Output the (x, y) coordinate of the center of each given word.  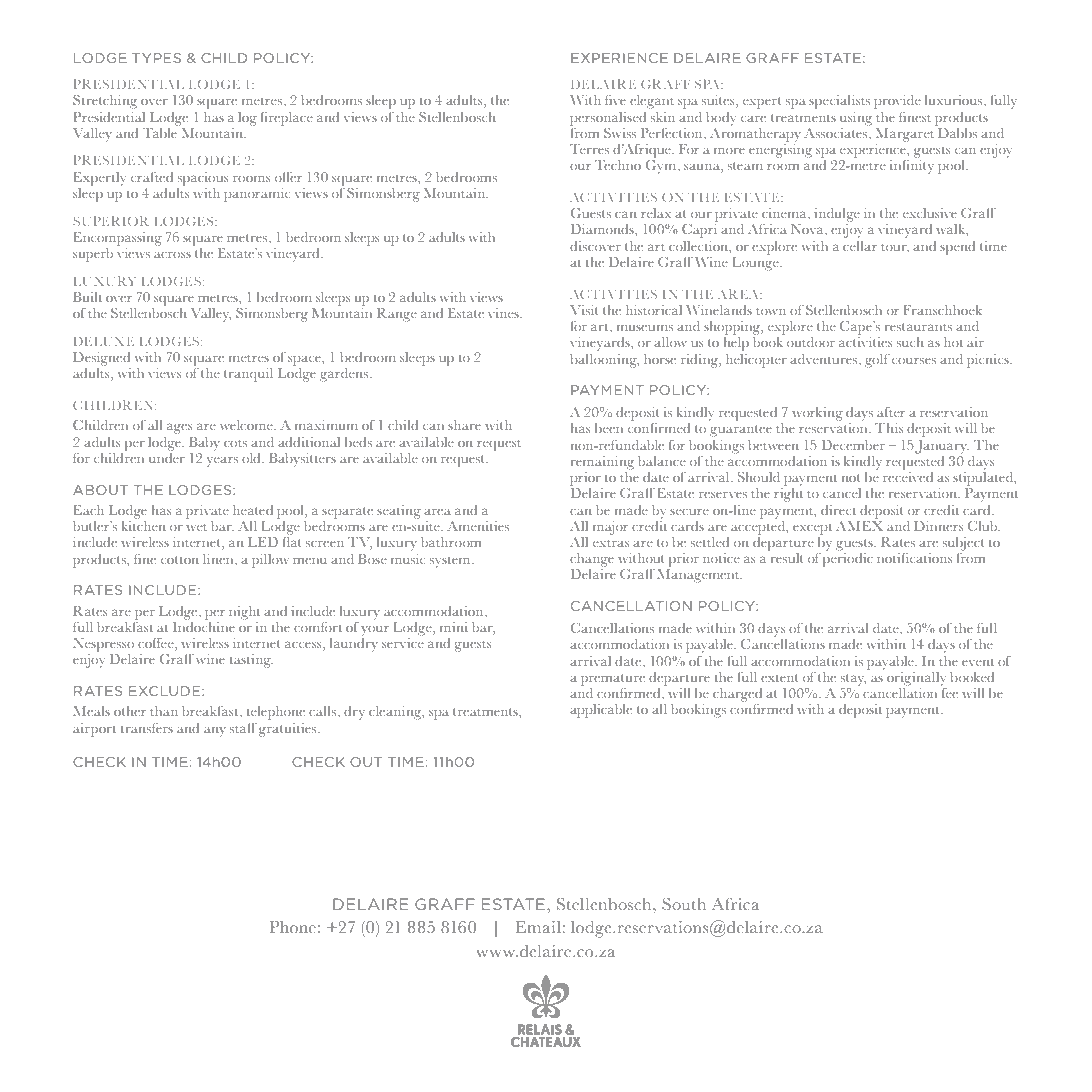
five (615, 100)
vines (504, 313)
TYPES (156, 58)
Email (539, 927)
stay (853, 680)
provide (897, 102)
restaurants (918, 327)
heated (253, 510)
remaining (602, 463)
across (172, 254)
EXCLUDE (166, 691)
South (684, 904)
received (908, 475)
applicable (601, 711)
